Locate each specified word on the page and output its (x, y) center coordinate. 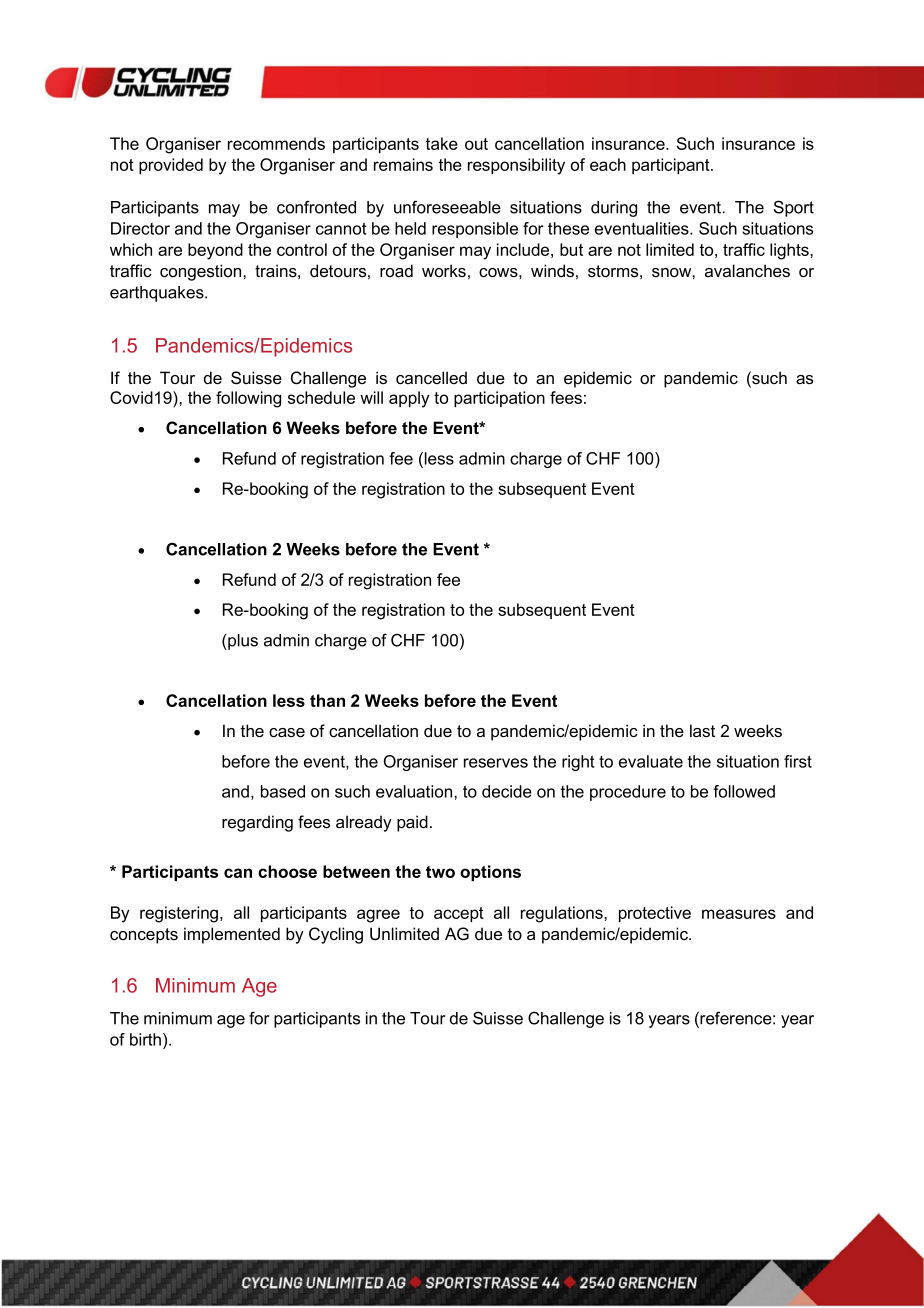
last (702, 730)
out (476, 144)
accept (459, 914)
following (248, 399)
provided (171, 166)
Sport (794, 208)
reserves (496, 763)
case (287, 733)
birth (145, 1039)
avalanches (747, 271)
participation (499, 399)
